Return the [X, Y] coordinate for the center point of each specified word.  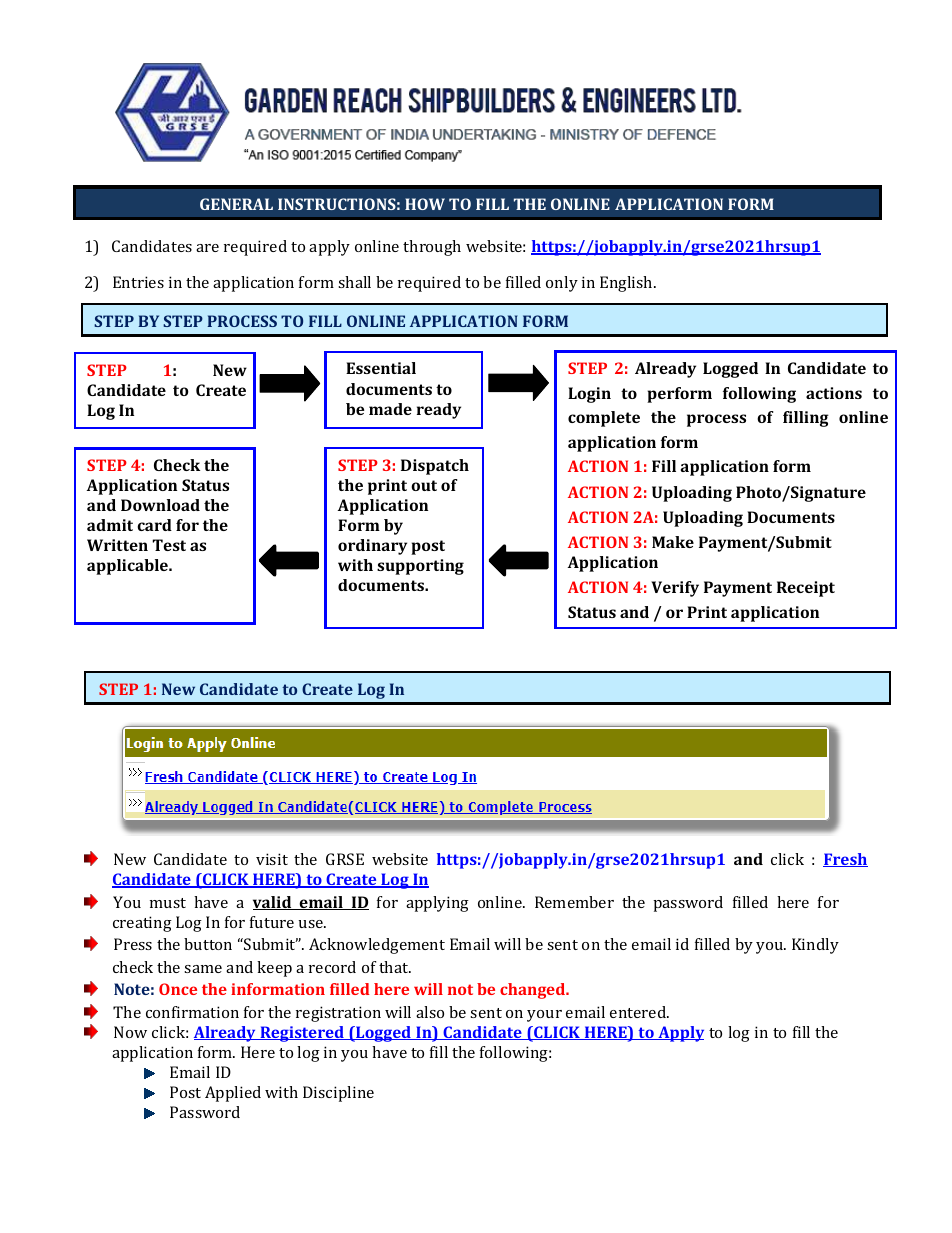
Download [160, 505]
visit [272, 859]
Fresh [845, 860]
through [432, 248]
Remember [574, 902]
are [207, 248]
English [627, 284]
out [424, 485]
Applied [233, 1094]
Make [673, 542]
